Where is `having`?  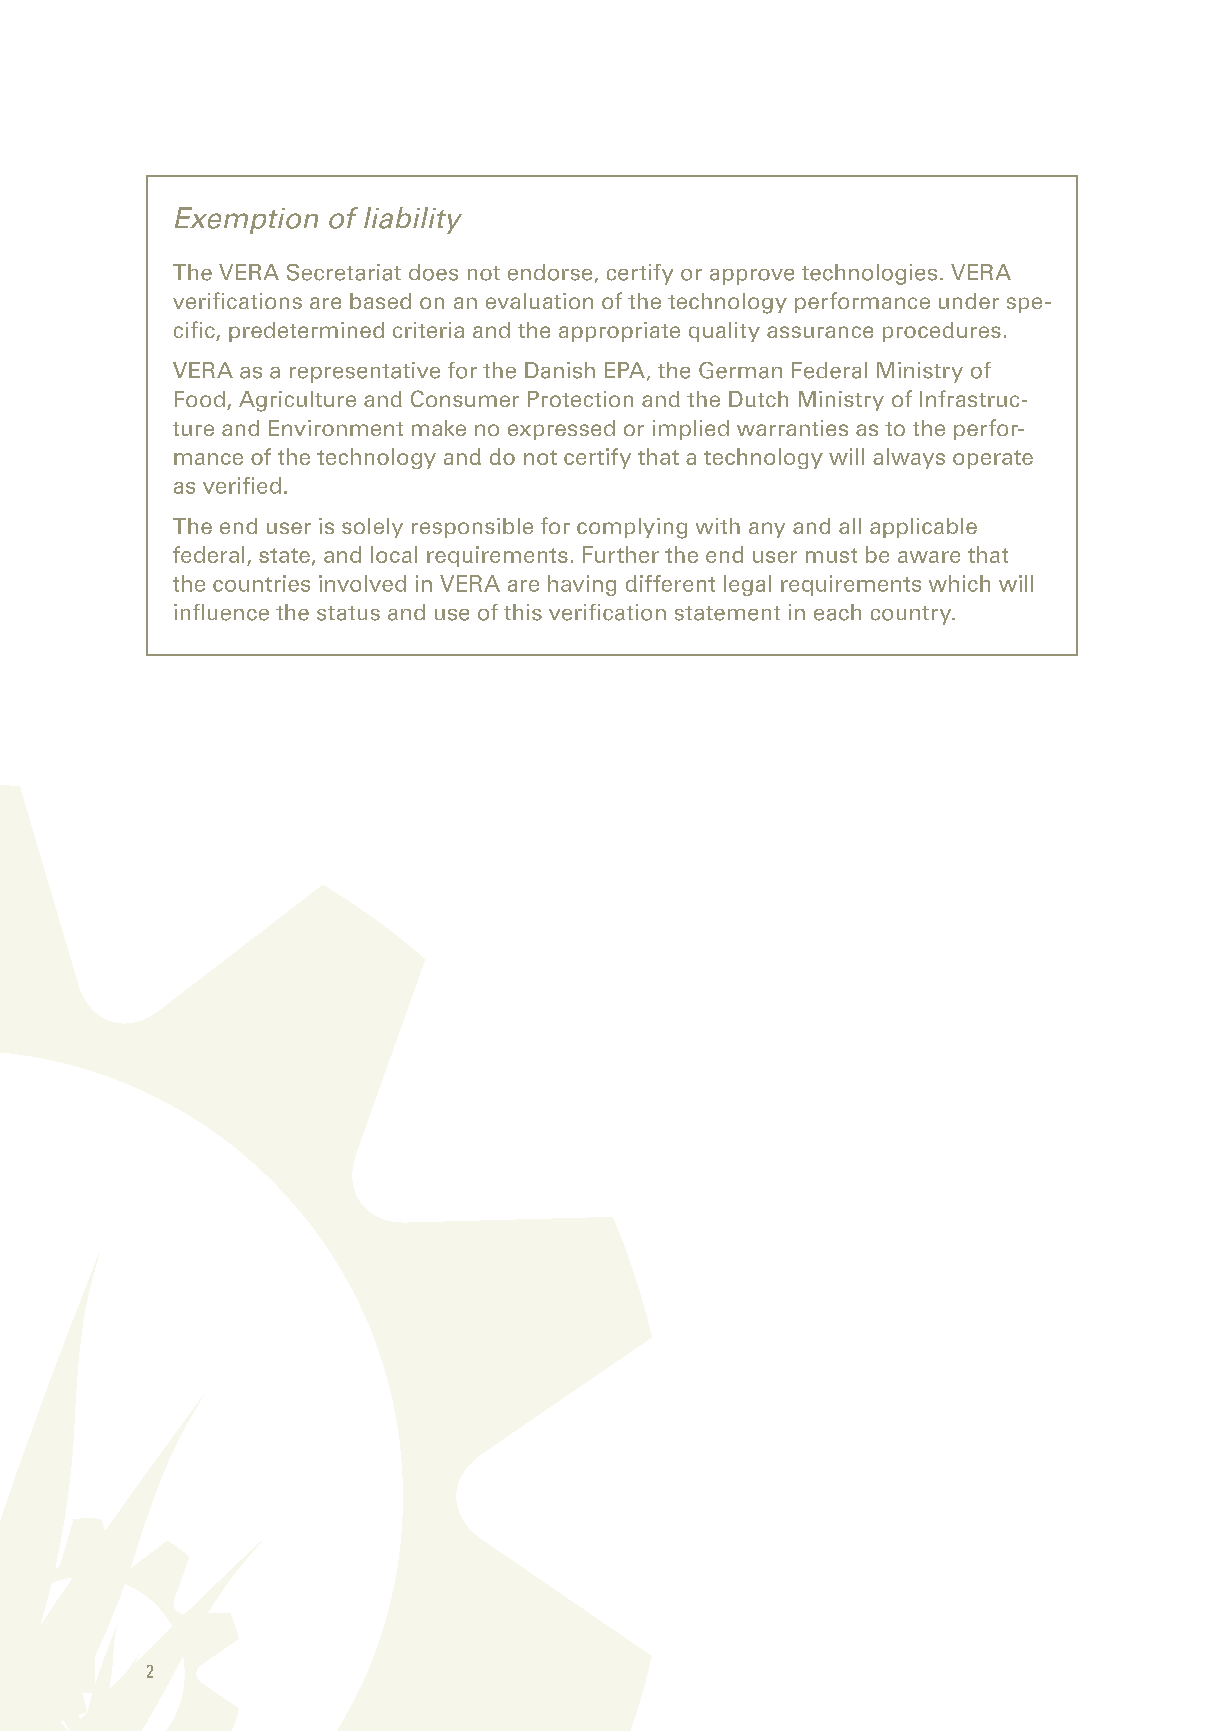
having is located at coordinates (582, 585).
